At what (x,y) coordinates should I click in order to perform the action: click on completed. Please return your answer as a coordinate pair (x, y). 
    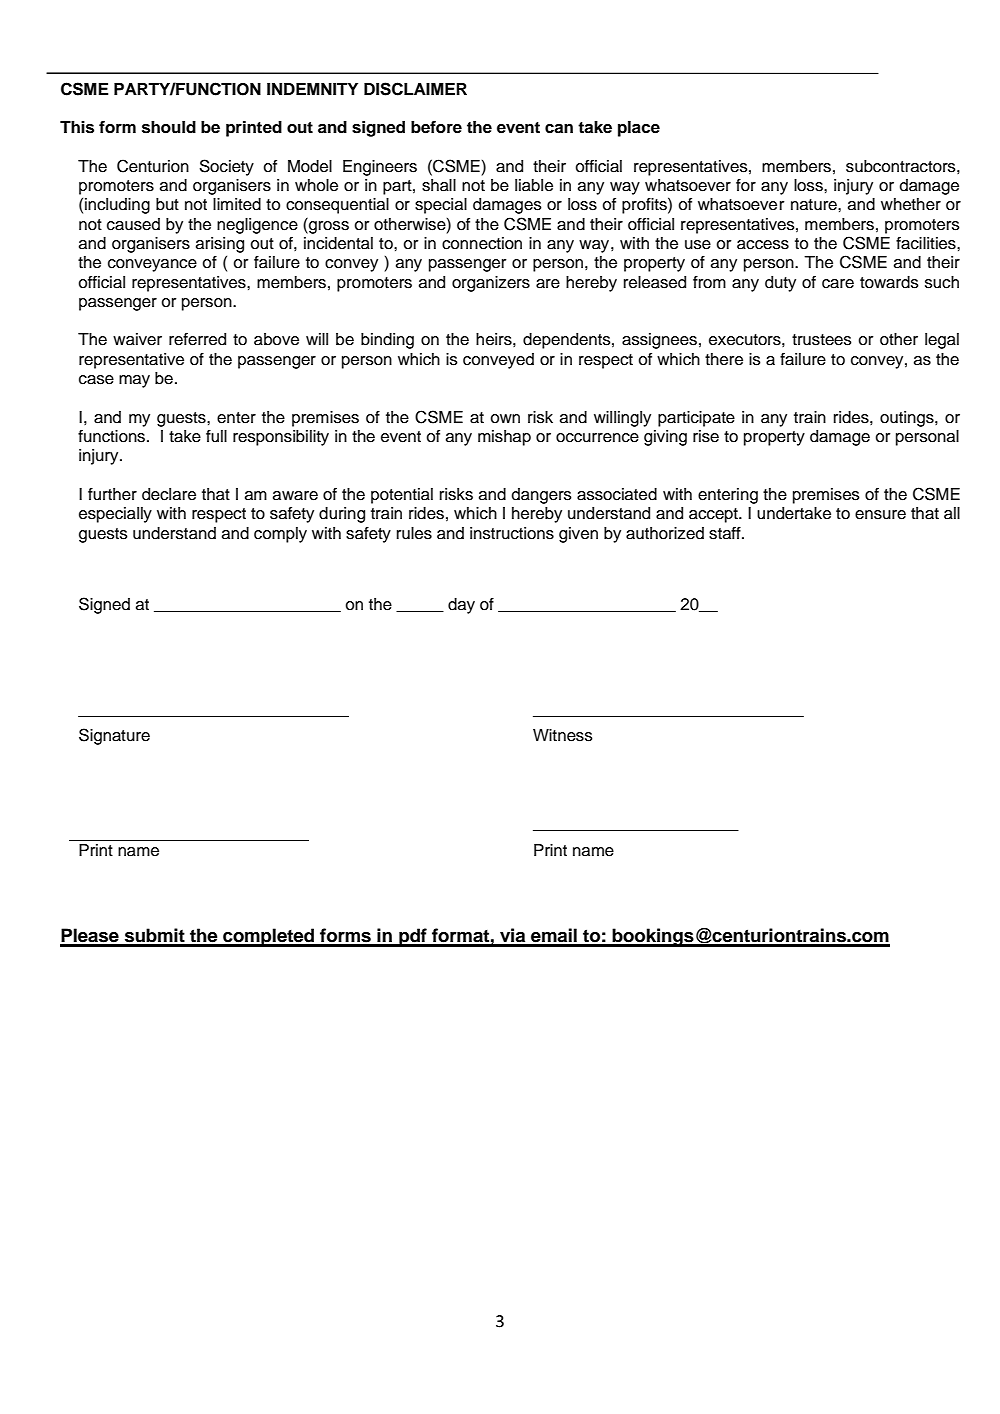
    Looking at the image, I should click on (269, 937).
